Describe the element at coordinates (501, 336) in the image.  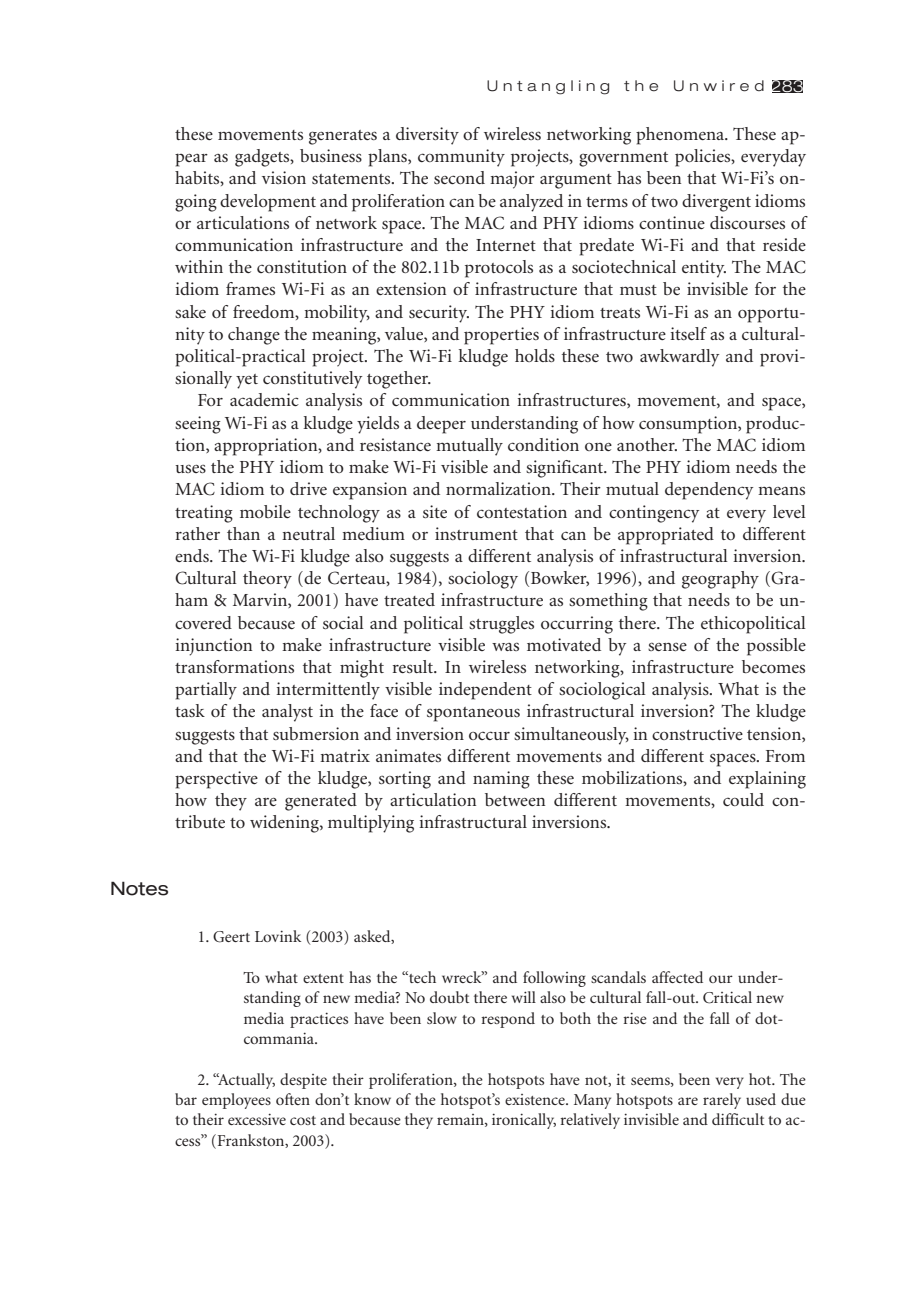
I see `properties` at that location.
